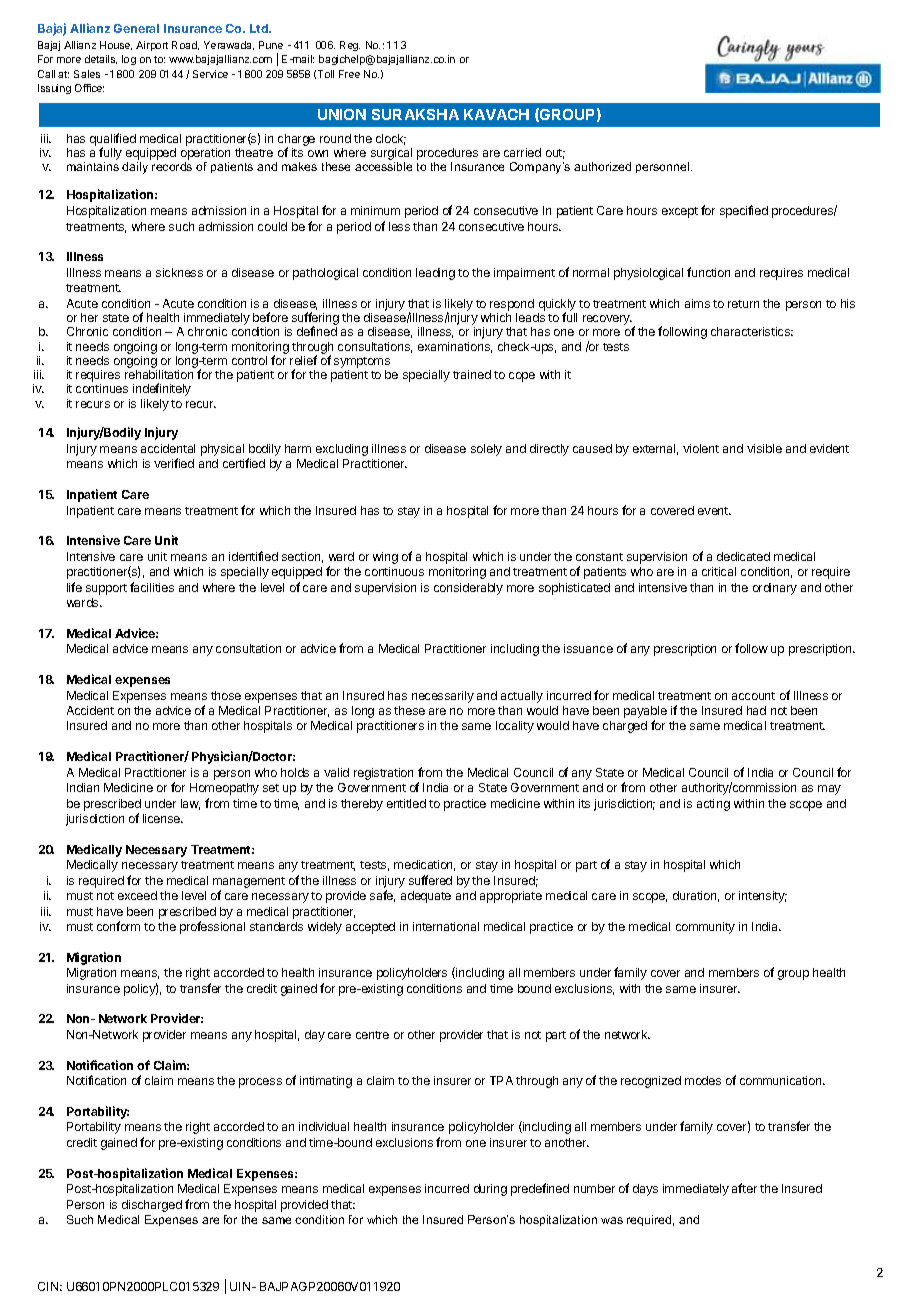  What do you see at coordinates (744, 1188) in the document?
I see `after` at bounding box center [744, 1188].
